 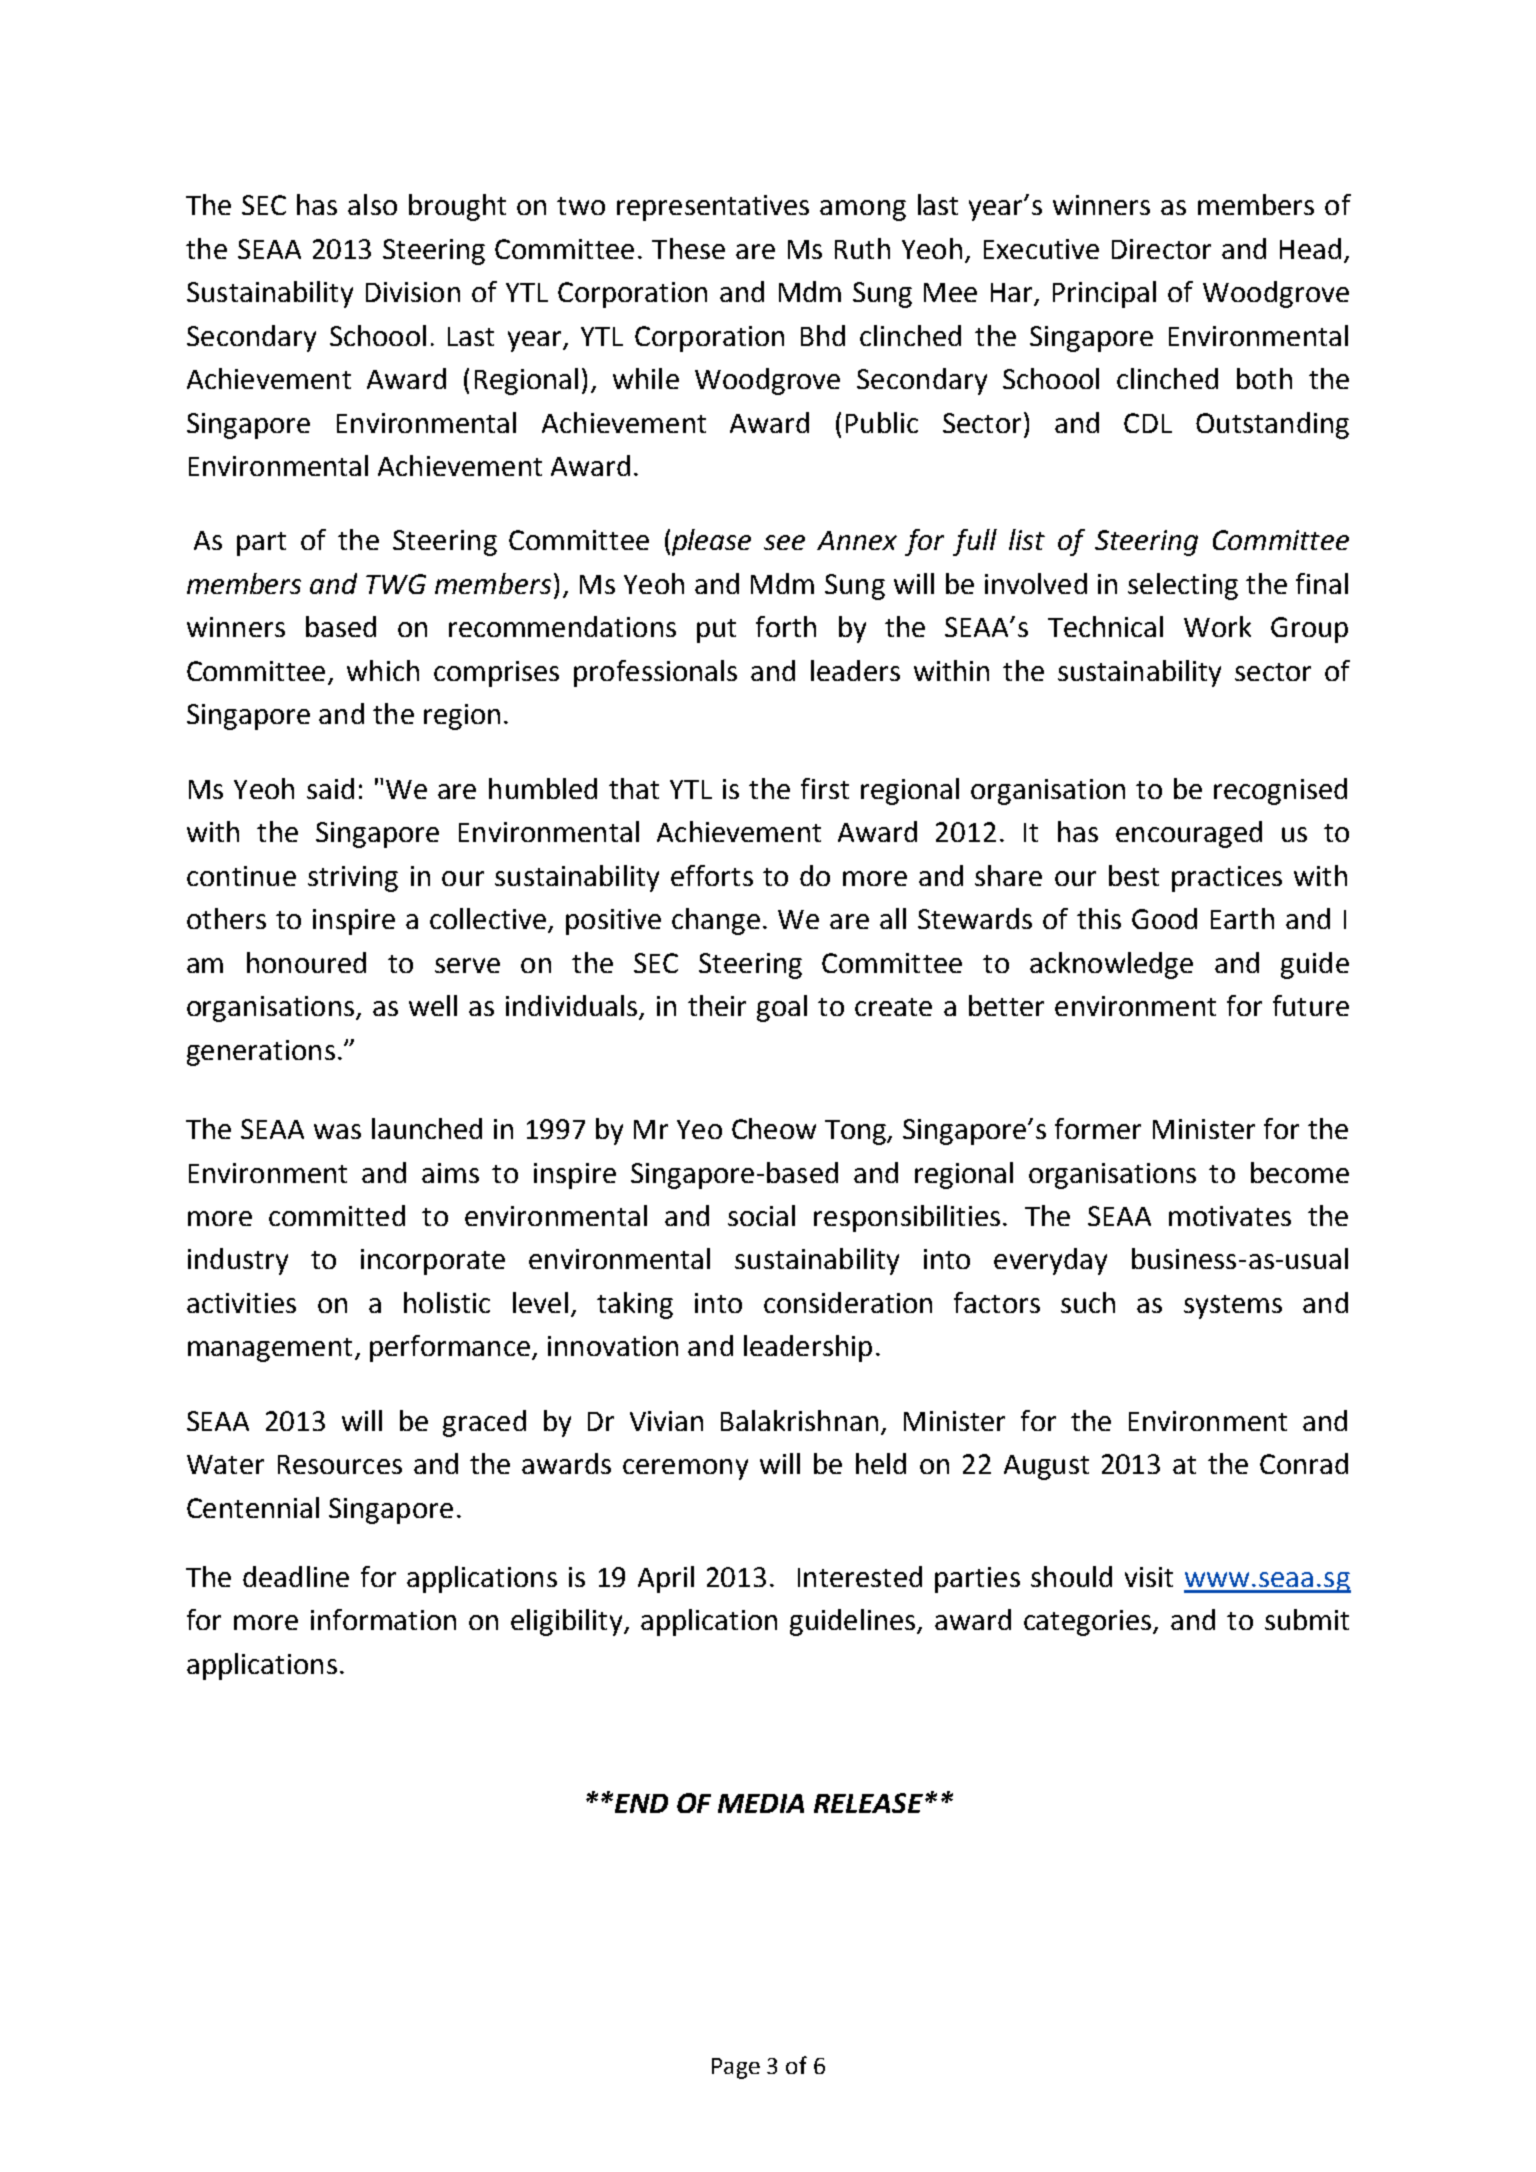 I want to click on information, so click(x=383, y=1619).
